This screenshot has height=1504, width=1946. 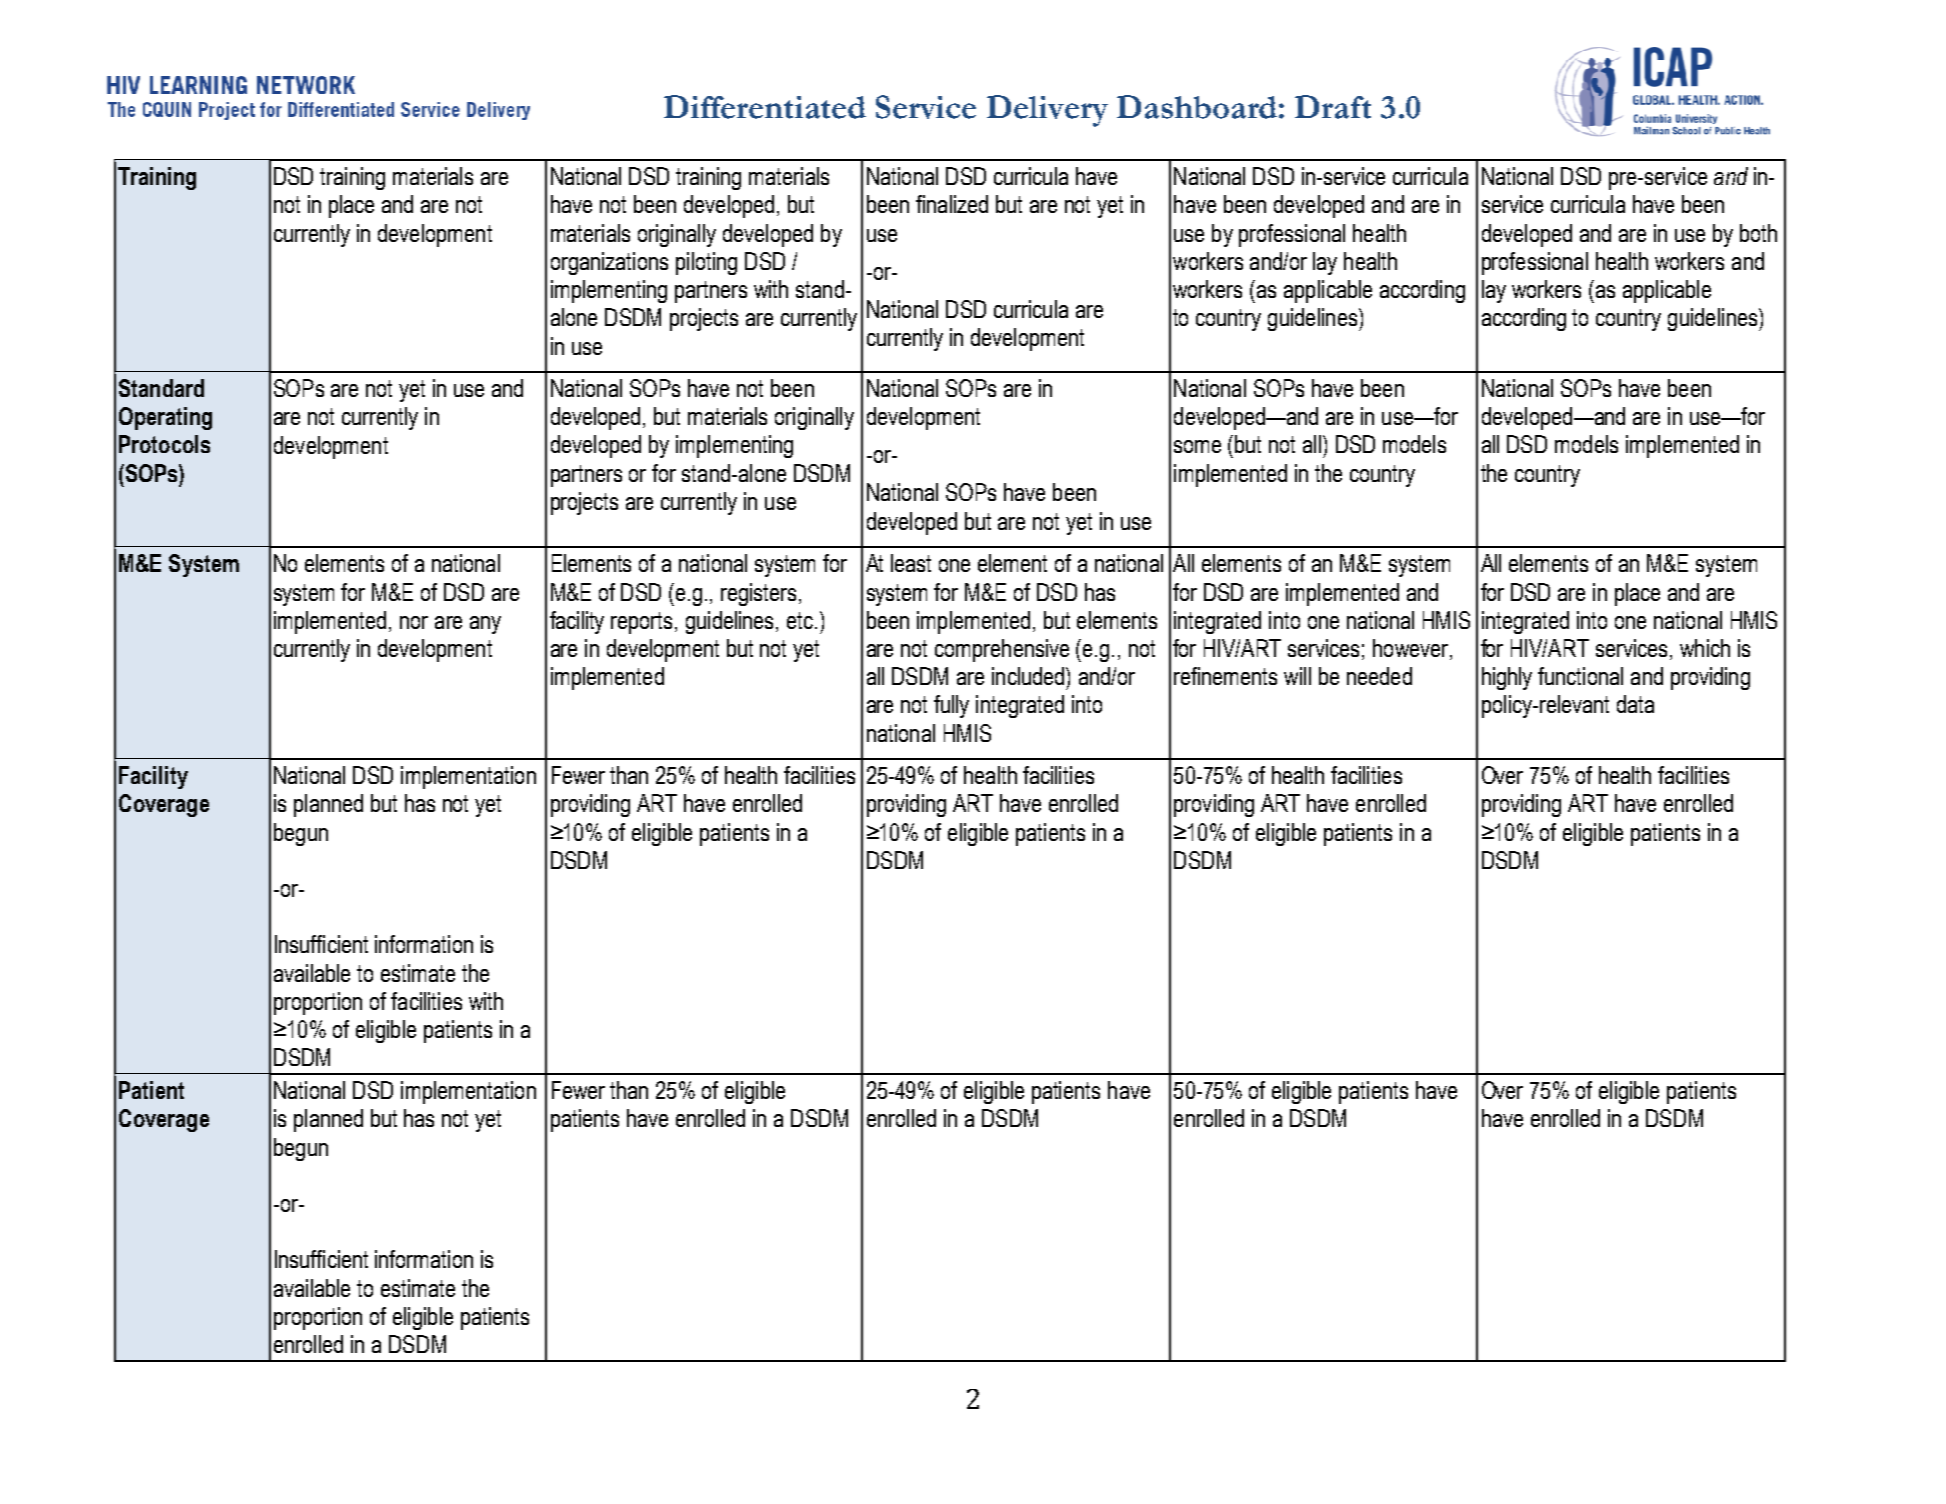 What do you see at coordinates (1758, 233) in the screenshot?
I see `both` at bounding box center [1758, 233].
